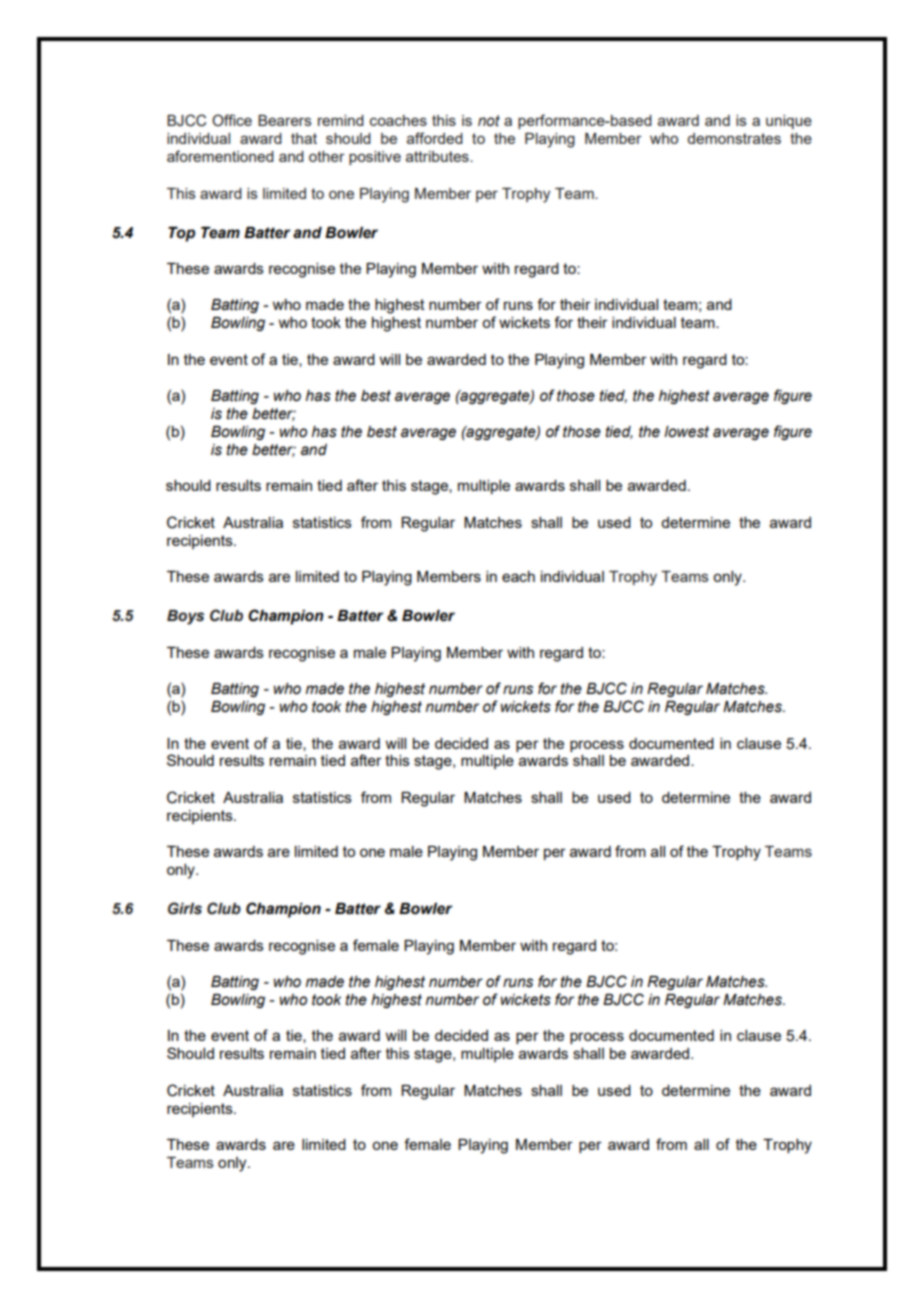 This screenshot has width=924, height=1308. What do you see at coordinates (185, 617) in the screenshot?
I see `Boys` at bounding box center [185, 617].
